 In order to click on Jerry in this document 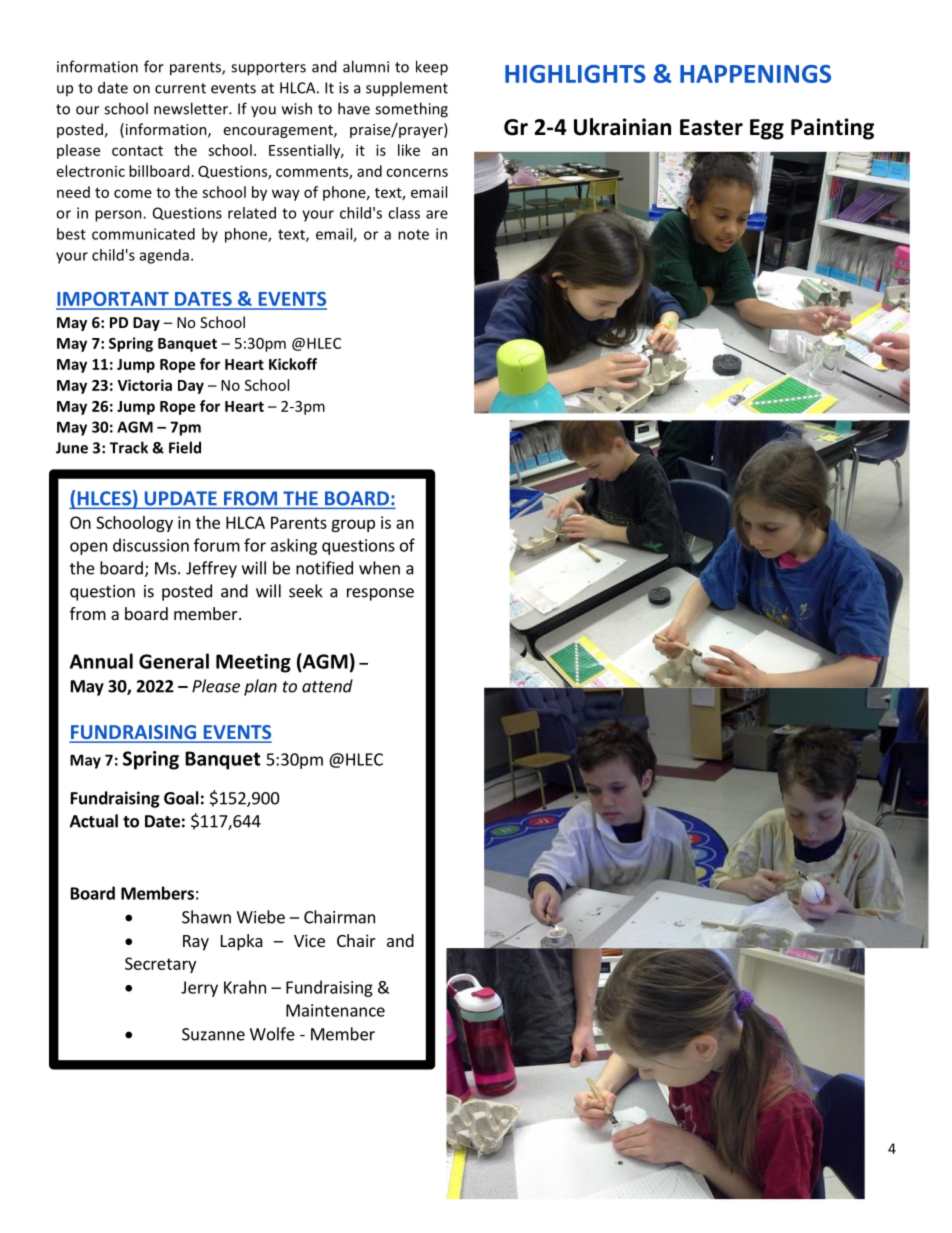, I will do `click(199, 989)`.
